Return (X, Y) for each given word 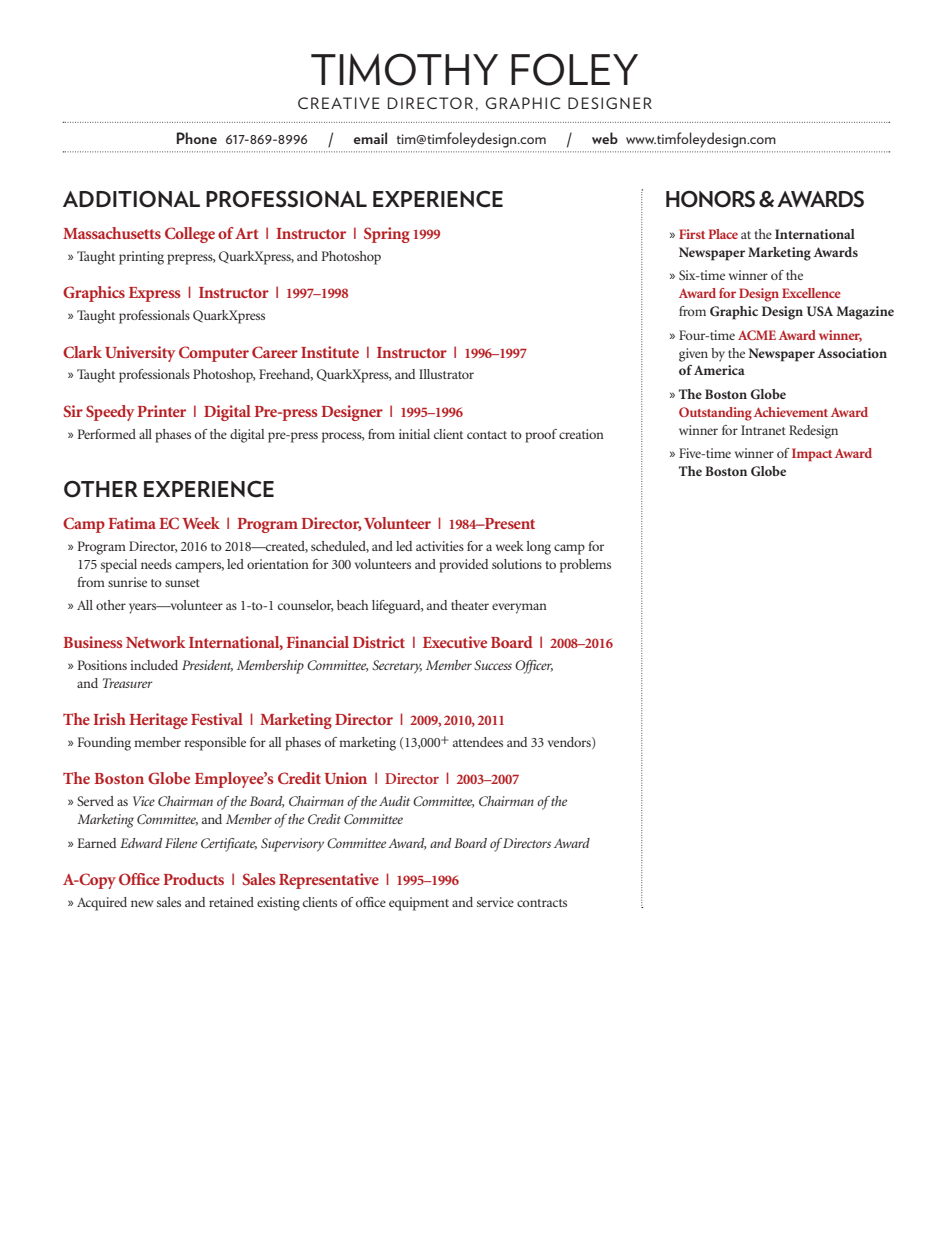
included (154, 665)
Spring (387, 235)
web (605, 138)
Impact (812, 454)
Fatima (132, 523)
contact (487, 435)
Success (493, 665)
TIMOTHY (404, 69)
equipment (419, 904)
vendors (570, 743)
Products (193, 879)
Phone (197, 138)
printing (141, 258)
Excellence (811, 293)
